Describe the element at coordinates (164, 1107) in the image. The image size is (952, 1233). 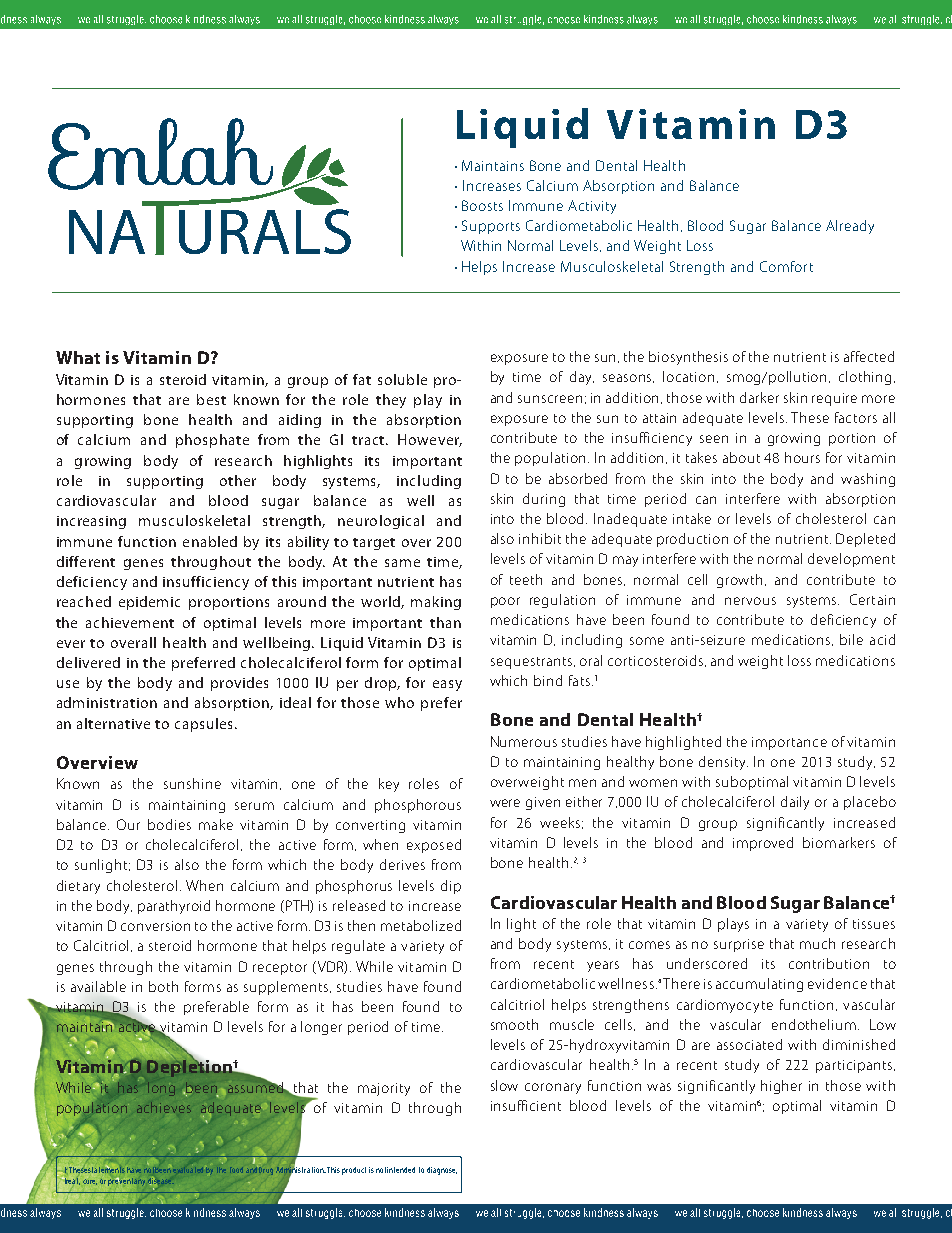
I see `achieves` at that location.
